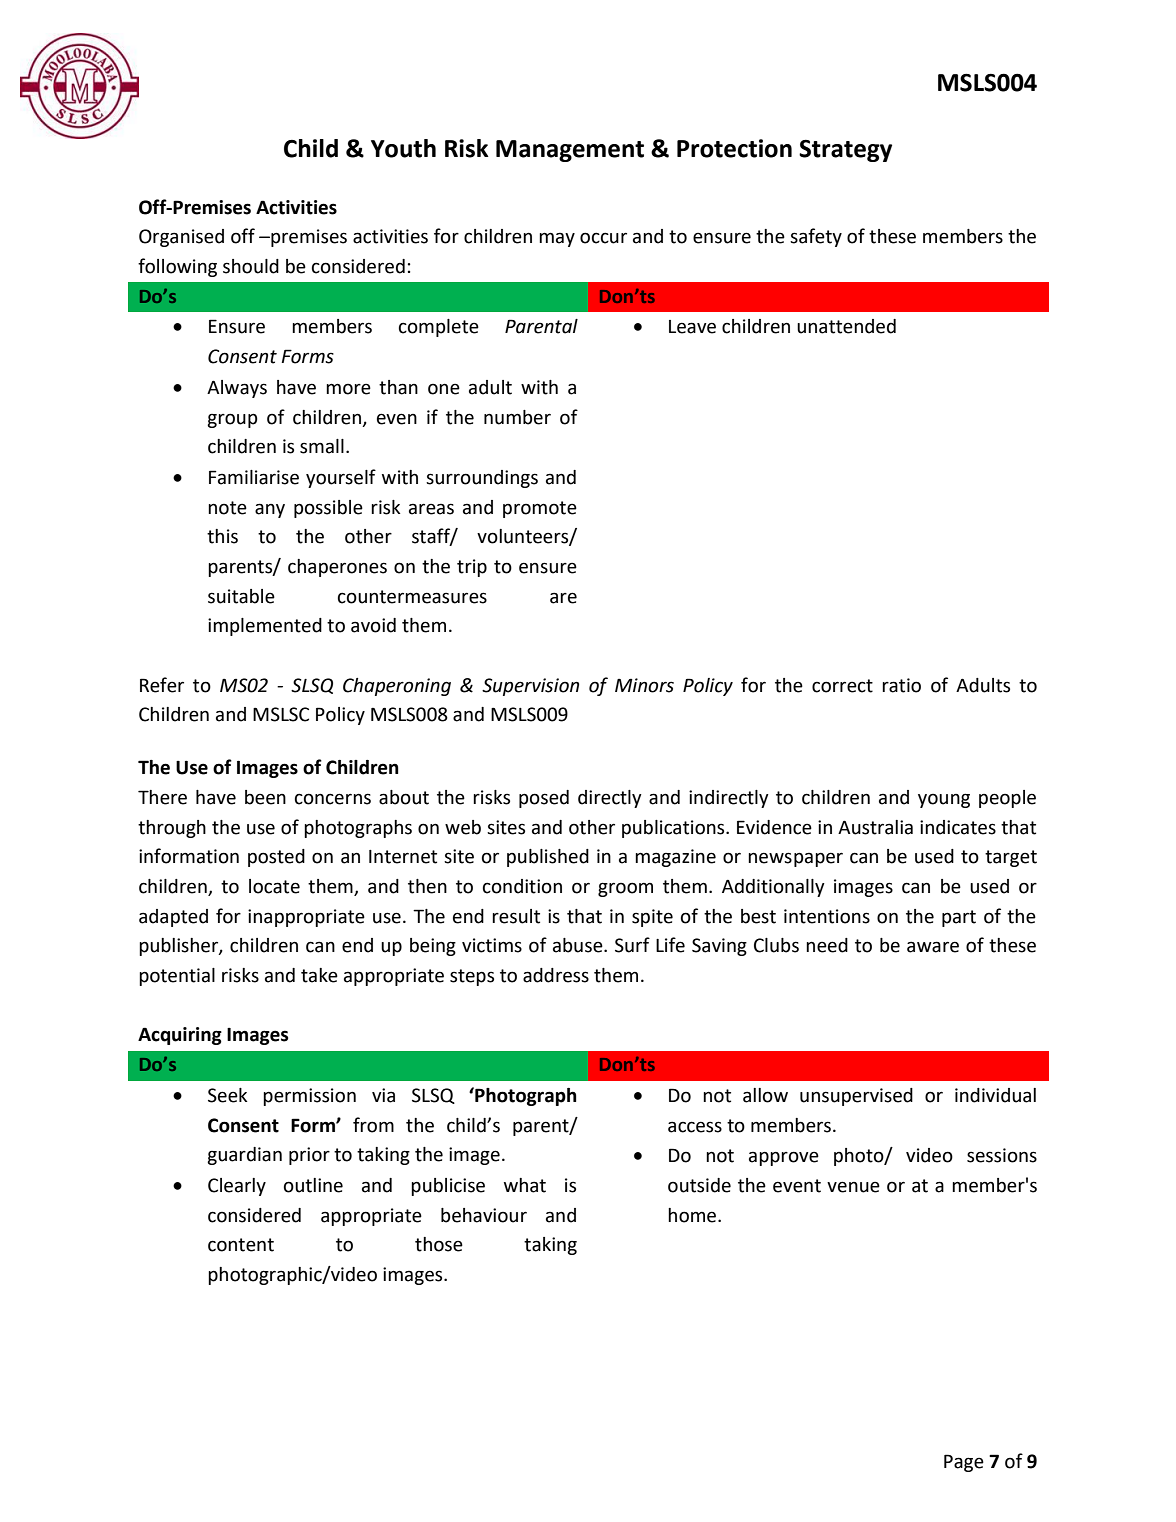 This screenshot has height=1522, width=1176. Describe the element at coordinates (944, 800) in the screenshot. I see `young` at that location.
